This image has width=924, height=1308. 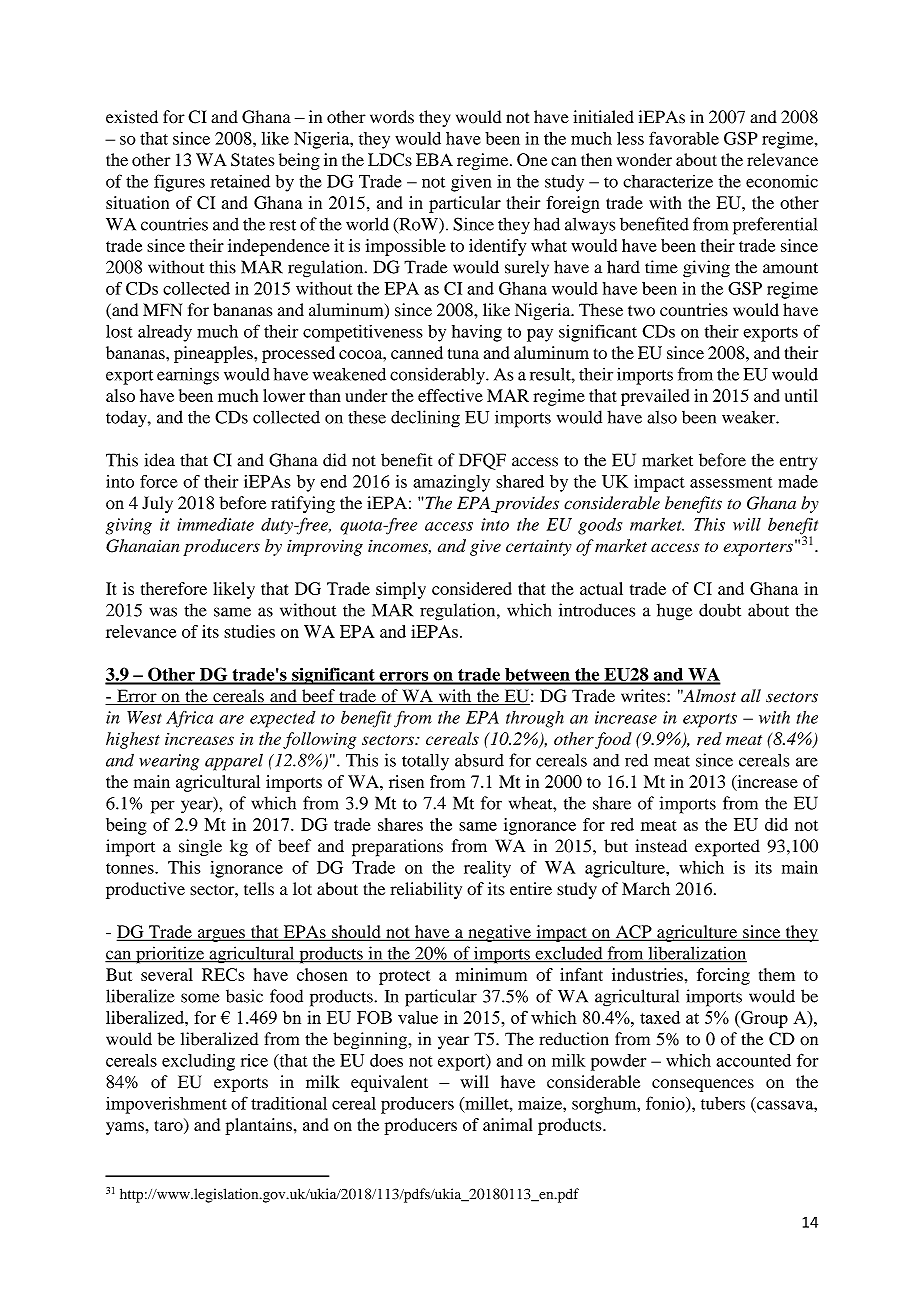 I want to click on having, so click(x=477, y=333).
